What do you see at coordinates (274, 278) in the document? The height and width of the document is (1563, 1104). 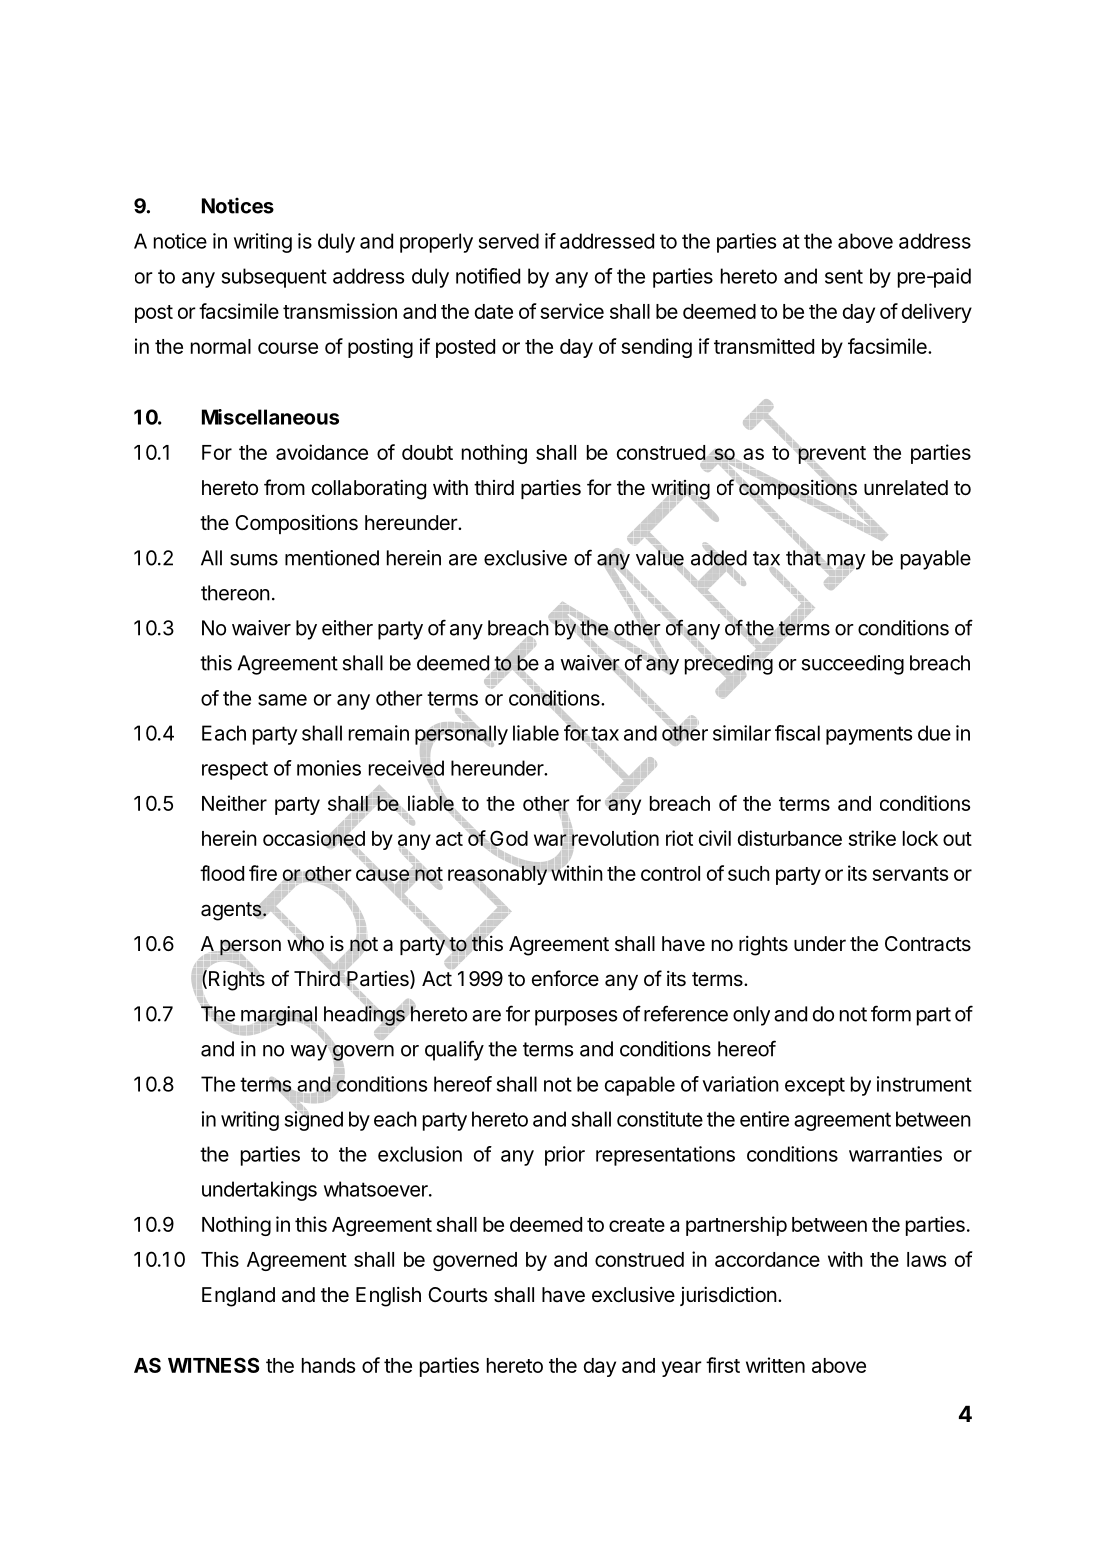 I see `subsequent` at bounding box center [274, 278].
